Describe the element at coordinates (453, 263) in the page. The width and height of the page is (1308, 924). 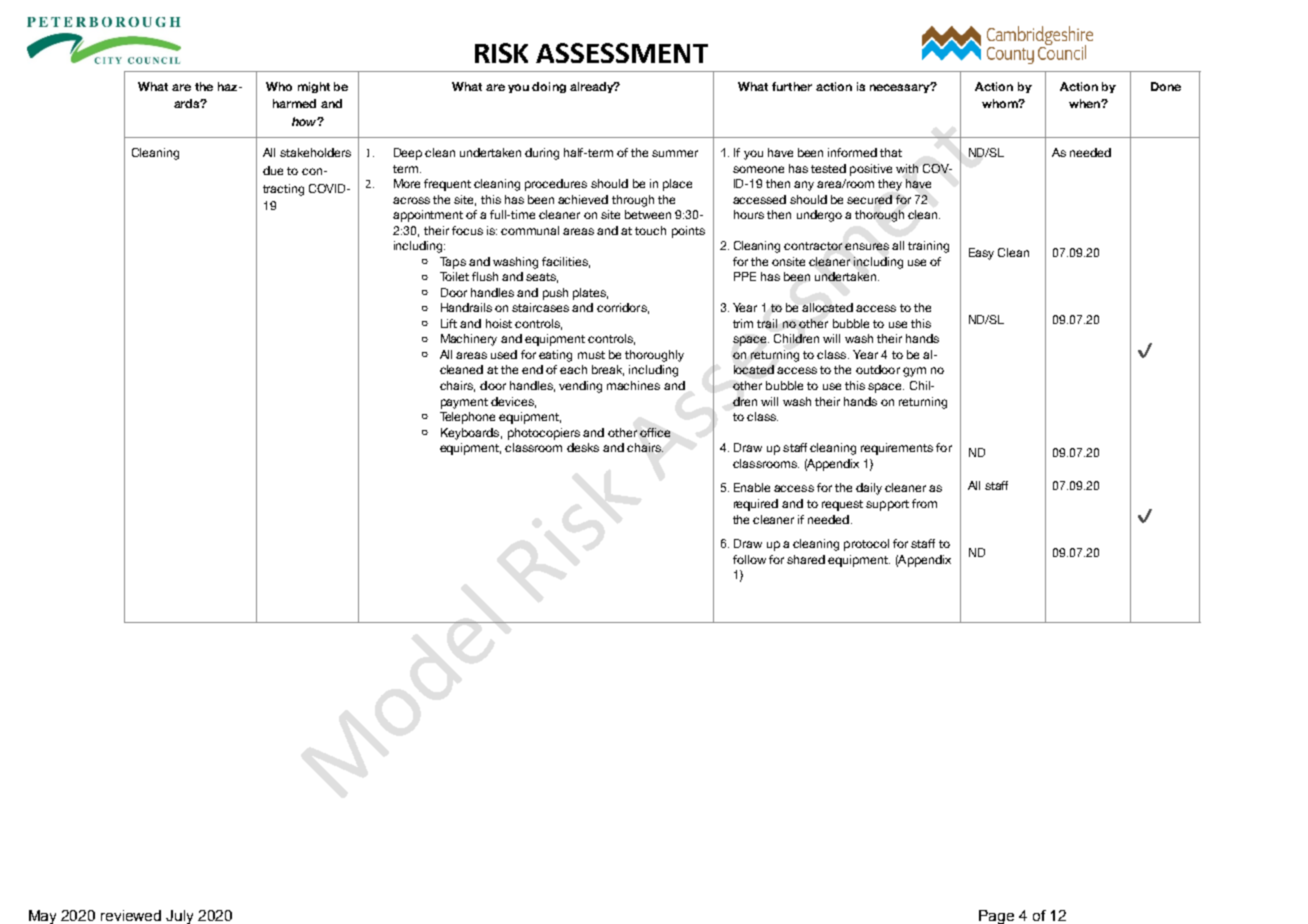
I see `Taps` at that location.
